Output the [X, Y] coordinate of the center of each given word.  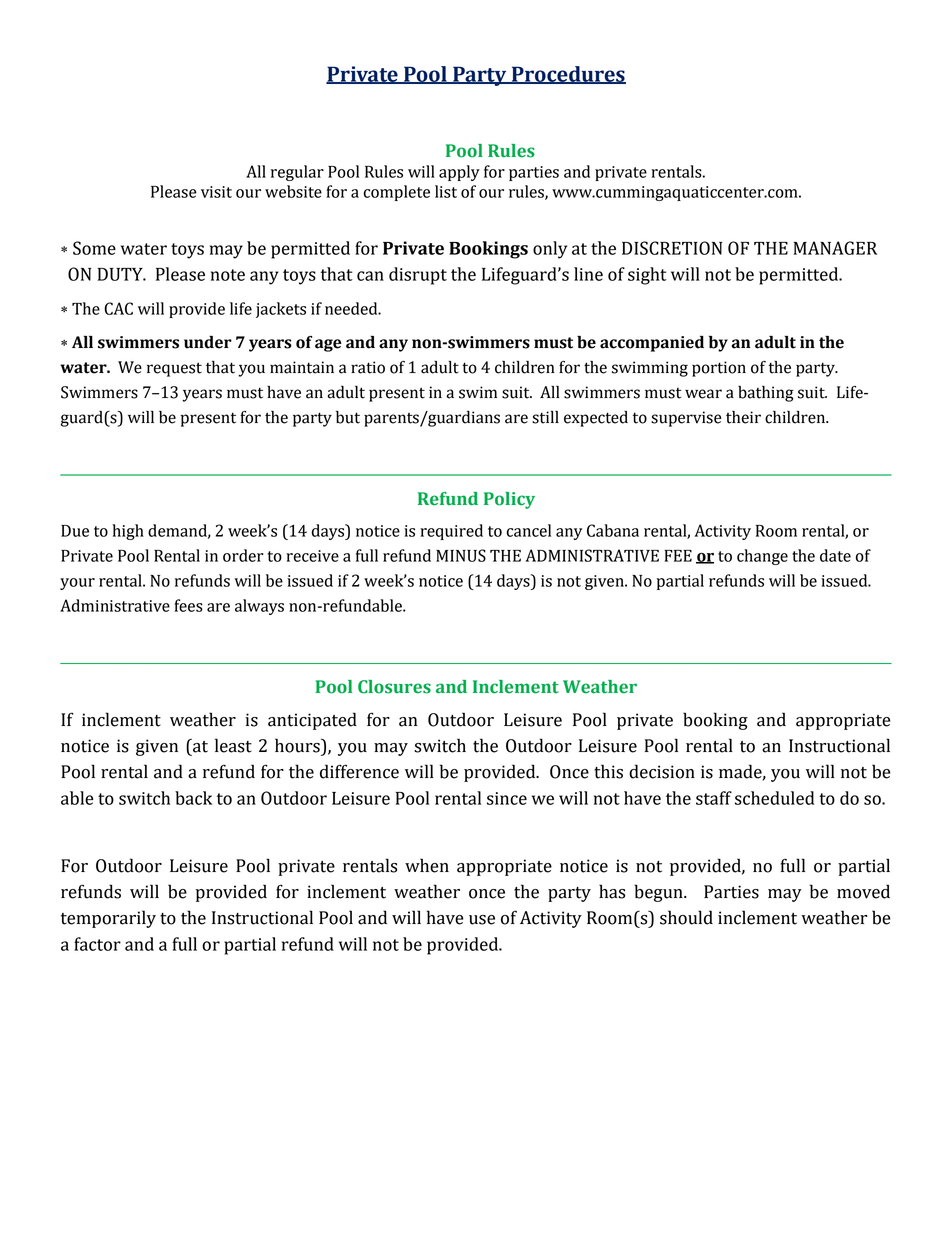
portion [719, 369]
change [762, 557]
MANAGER [835, 248]
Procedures [567, 75]
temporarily [108, 919]
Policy [509, 500]
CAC [118, 308]
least [233, 745]
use [482, 920]
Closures [394, 687]
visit [216, 192]
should [686, 917]
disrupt [418, 276]
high [128, 532]
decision [662, 771]
